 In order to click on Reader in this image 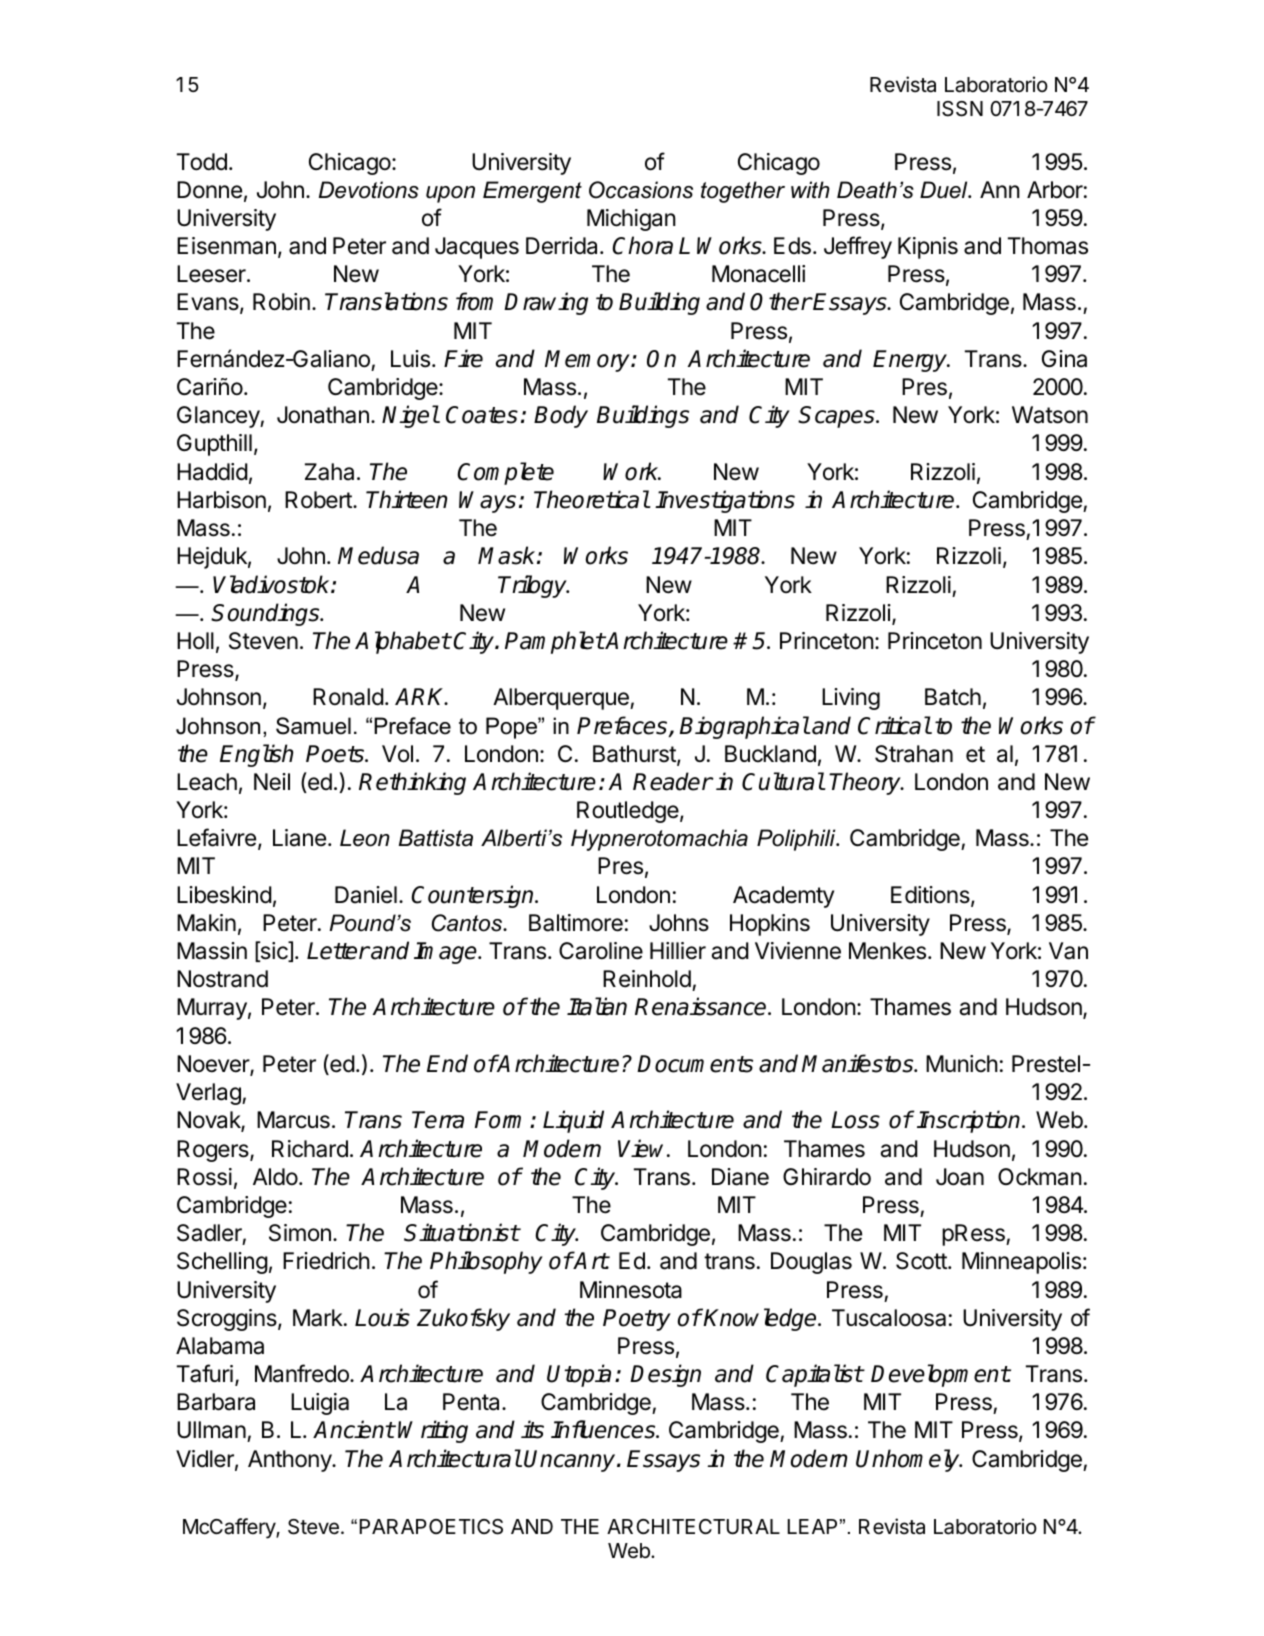, I will do `click(672, 781)`.
